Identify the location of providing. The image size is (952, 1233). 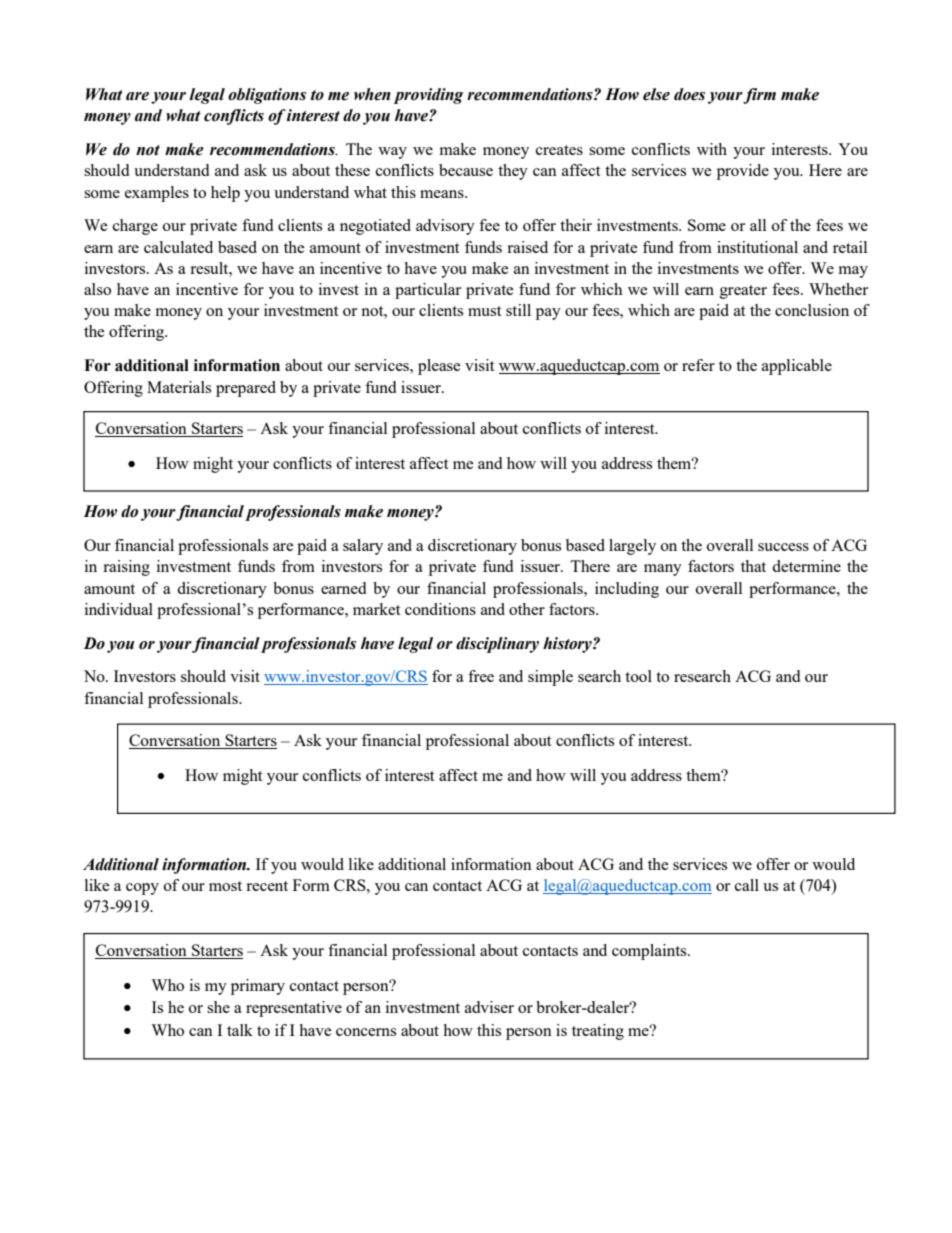
(428, 96).
